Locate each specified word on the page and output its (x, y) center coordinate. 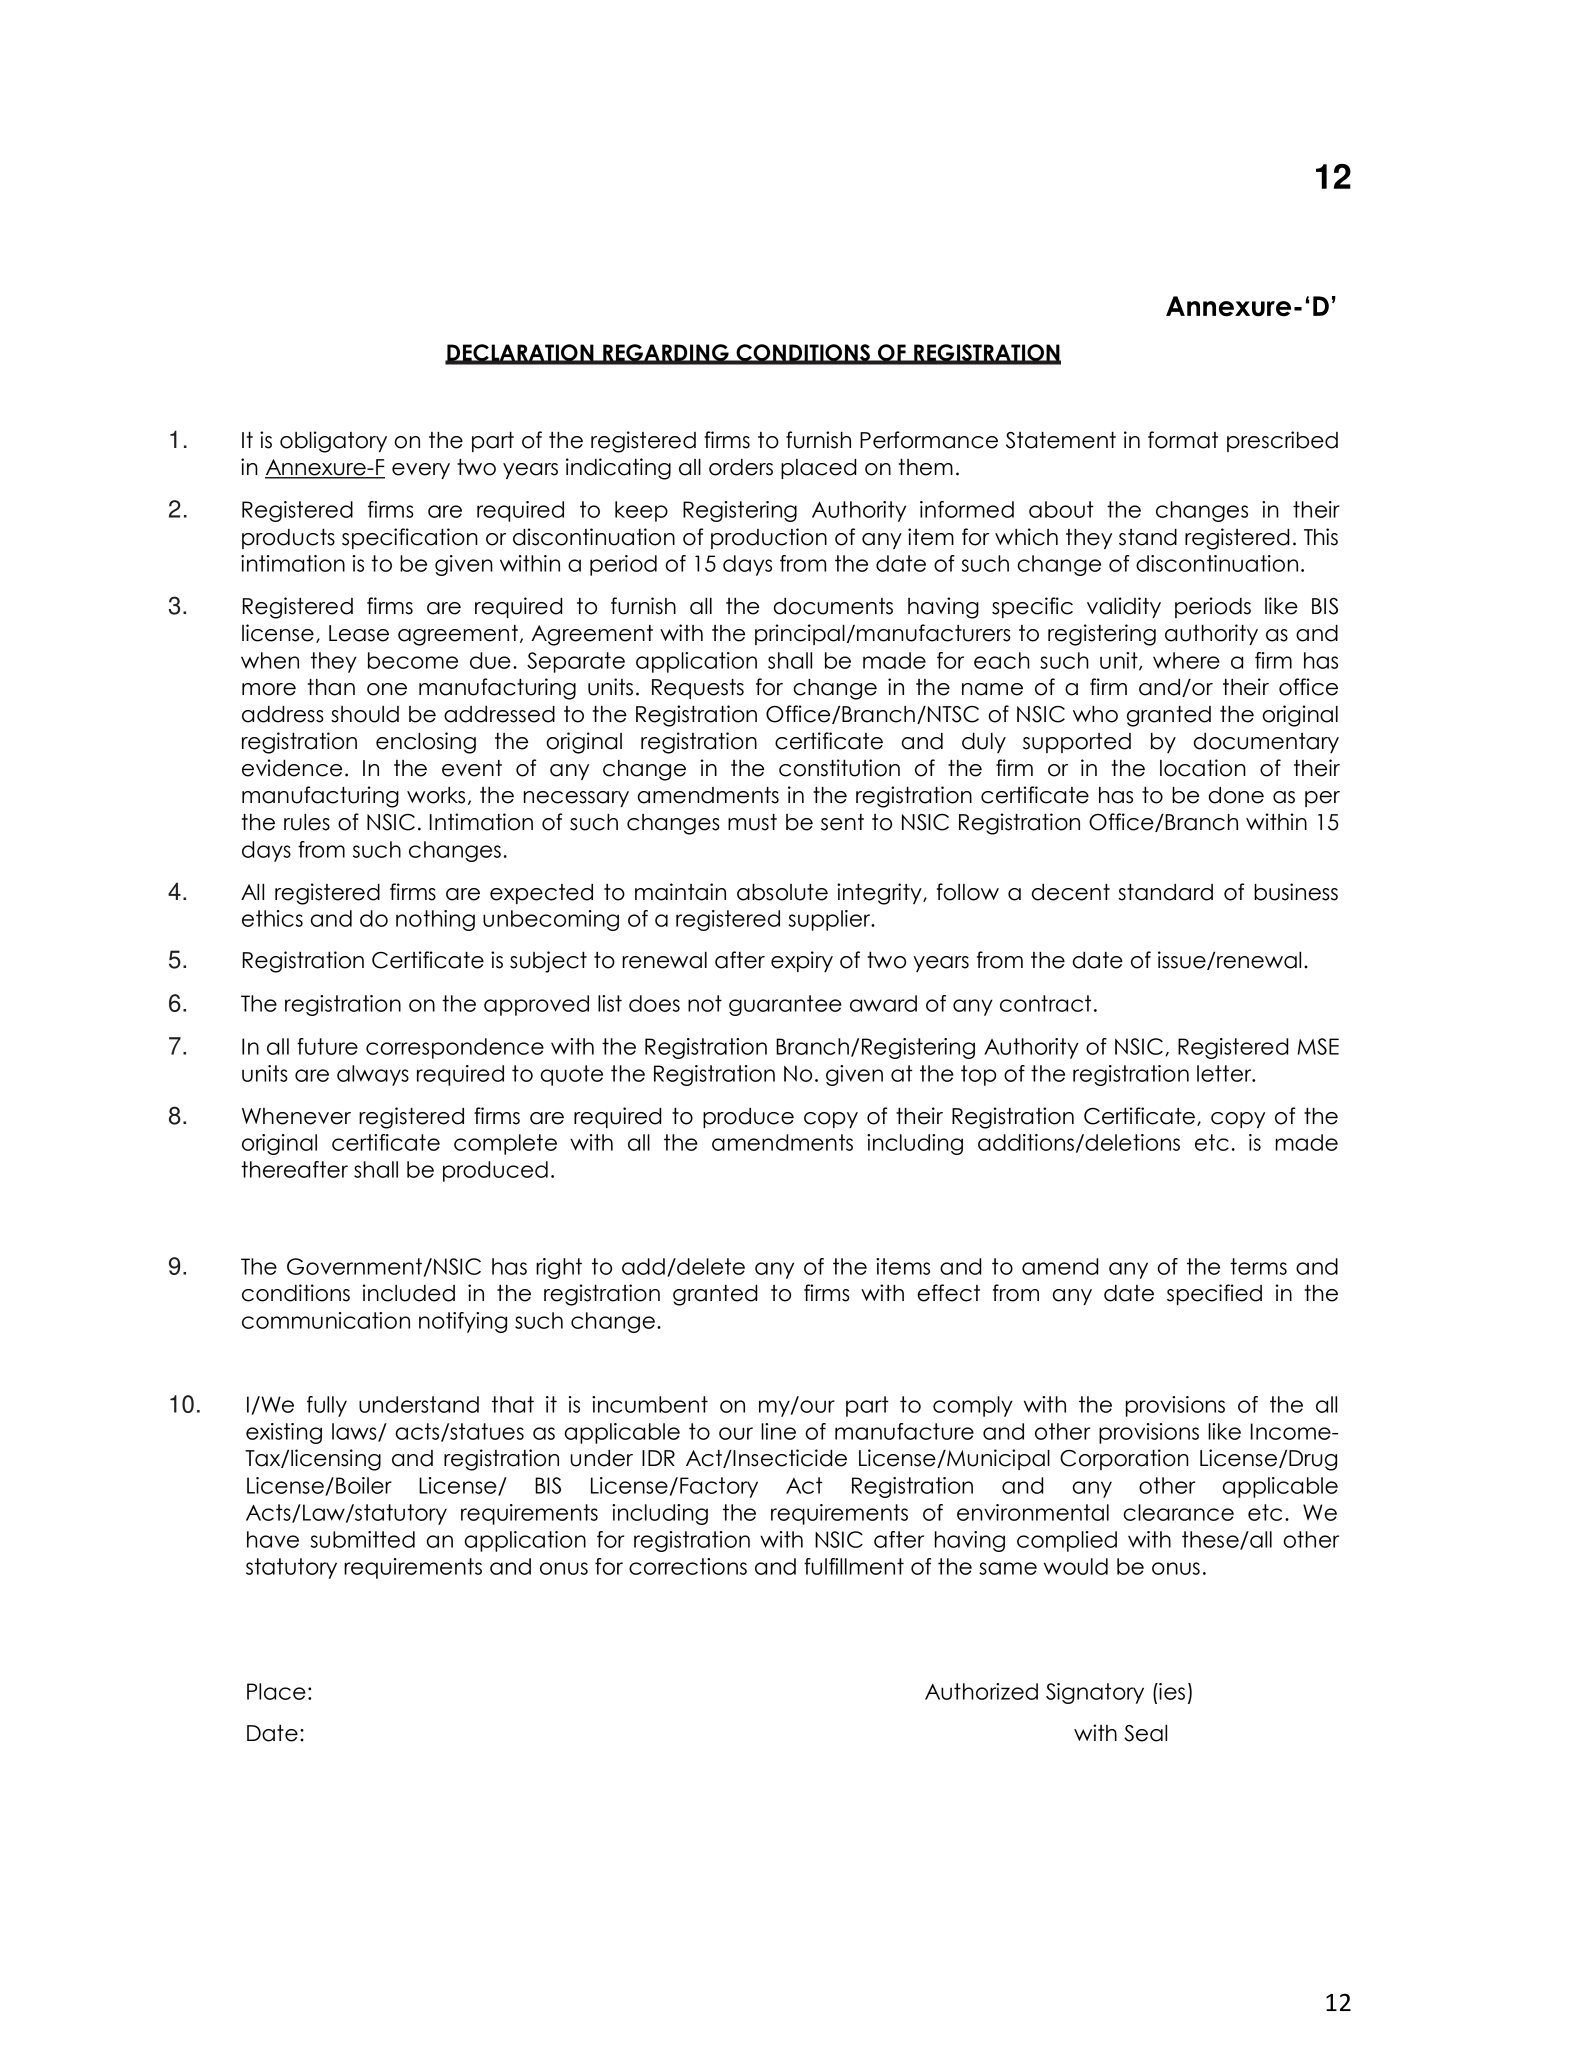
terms (1258, 1266)
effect (948, 1293)
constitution (839, 768)
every (421, 471)
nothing (435, 920)
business (1296, 892)
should (365, 714)
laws (355, 1432)
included (409, 1293)
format (1183, 440)
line (778, 1431)
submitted (363, 1539)
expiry (802, 961)
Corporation (1124, 1459)
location (1203, 768)
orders (741, 467)
